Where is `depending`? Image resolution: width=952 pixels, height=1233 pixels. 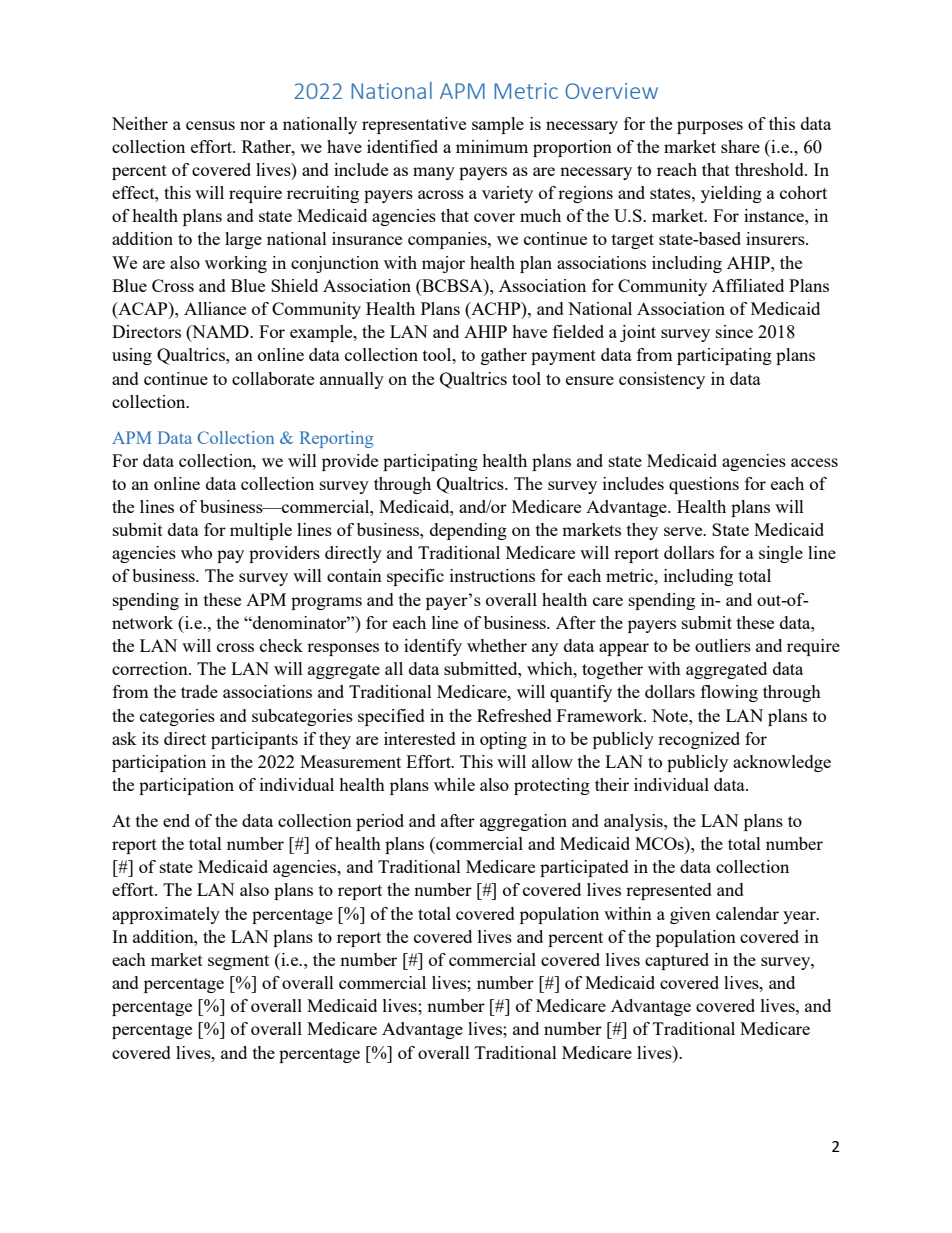 depending is located at coordinates (468, 531).
